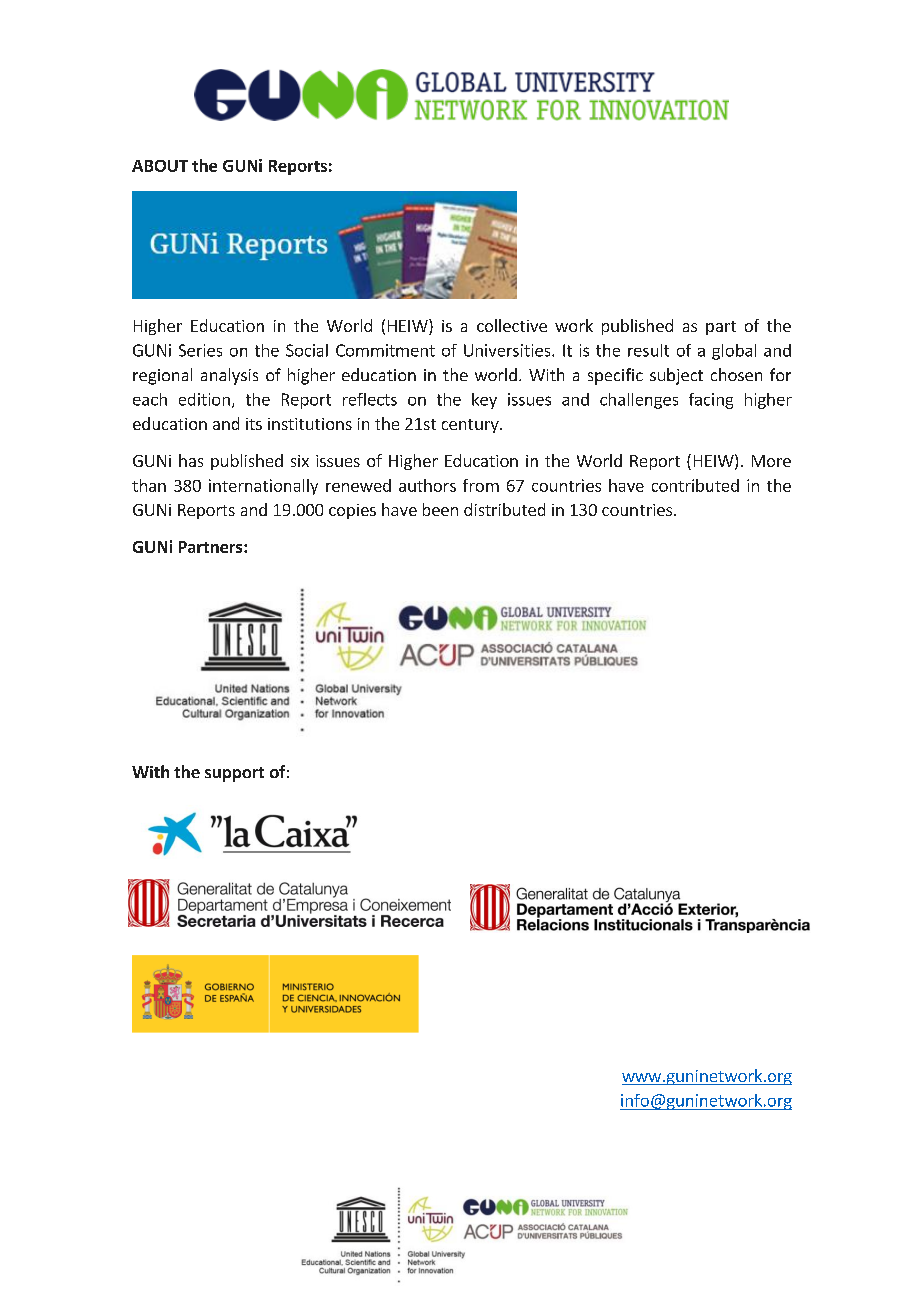 This image has width=924, height=1308. Describe the element at coordinates (191, 460) in the image. I see `has` at that location.
